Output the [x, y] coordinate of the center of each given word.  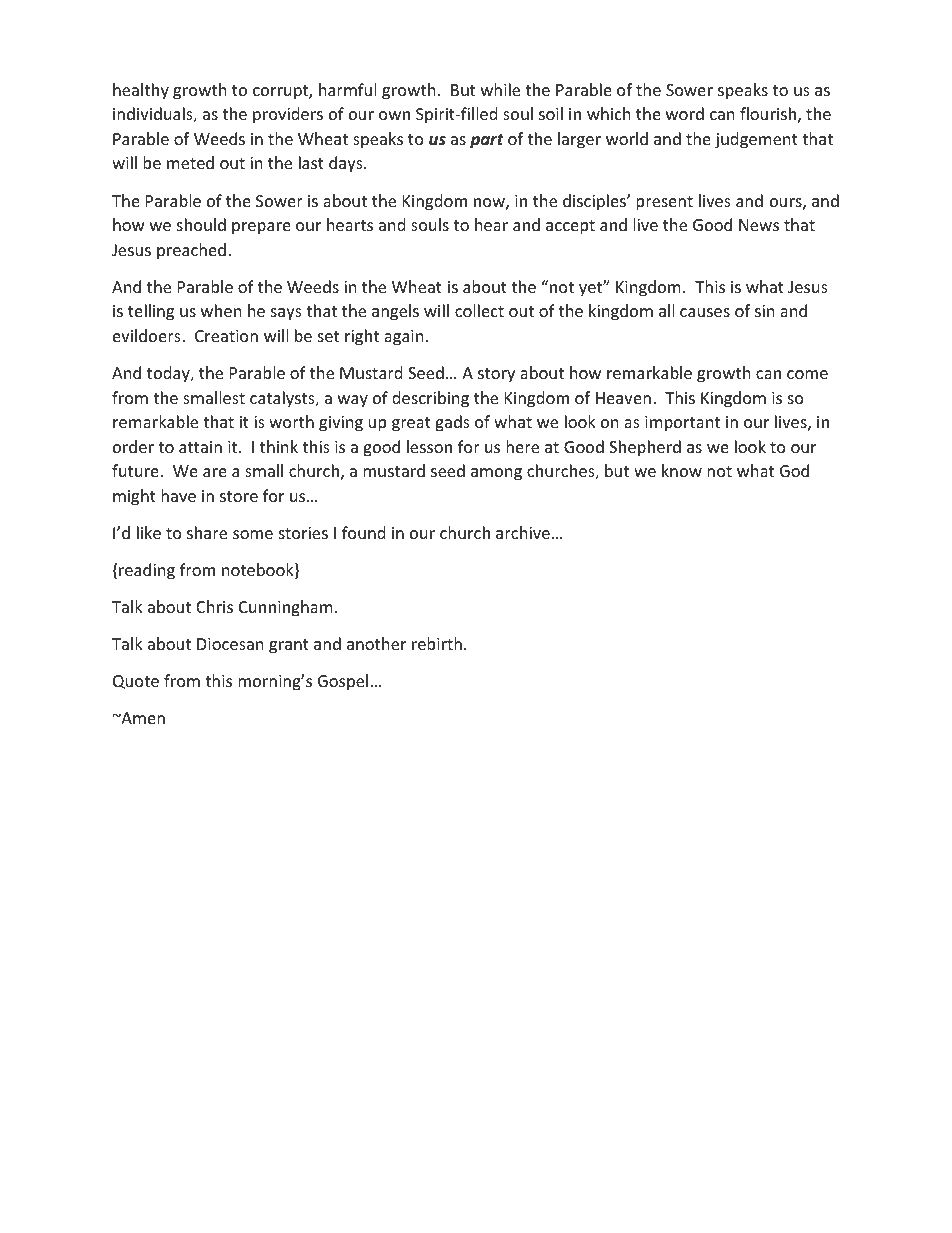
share [207, 532]
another [376, 643]
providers [288, 115]
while [500, 89]
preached [191, 251]
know [682, 470]
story [496, 375]
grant [289, 646]
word [685, 113]
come [807, 374]
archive [523, 532]
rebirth [437, 643]
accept [570, 227]
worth [291, 421]
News [759, 225]
